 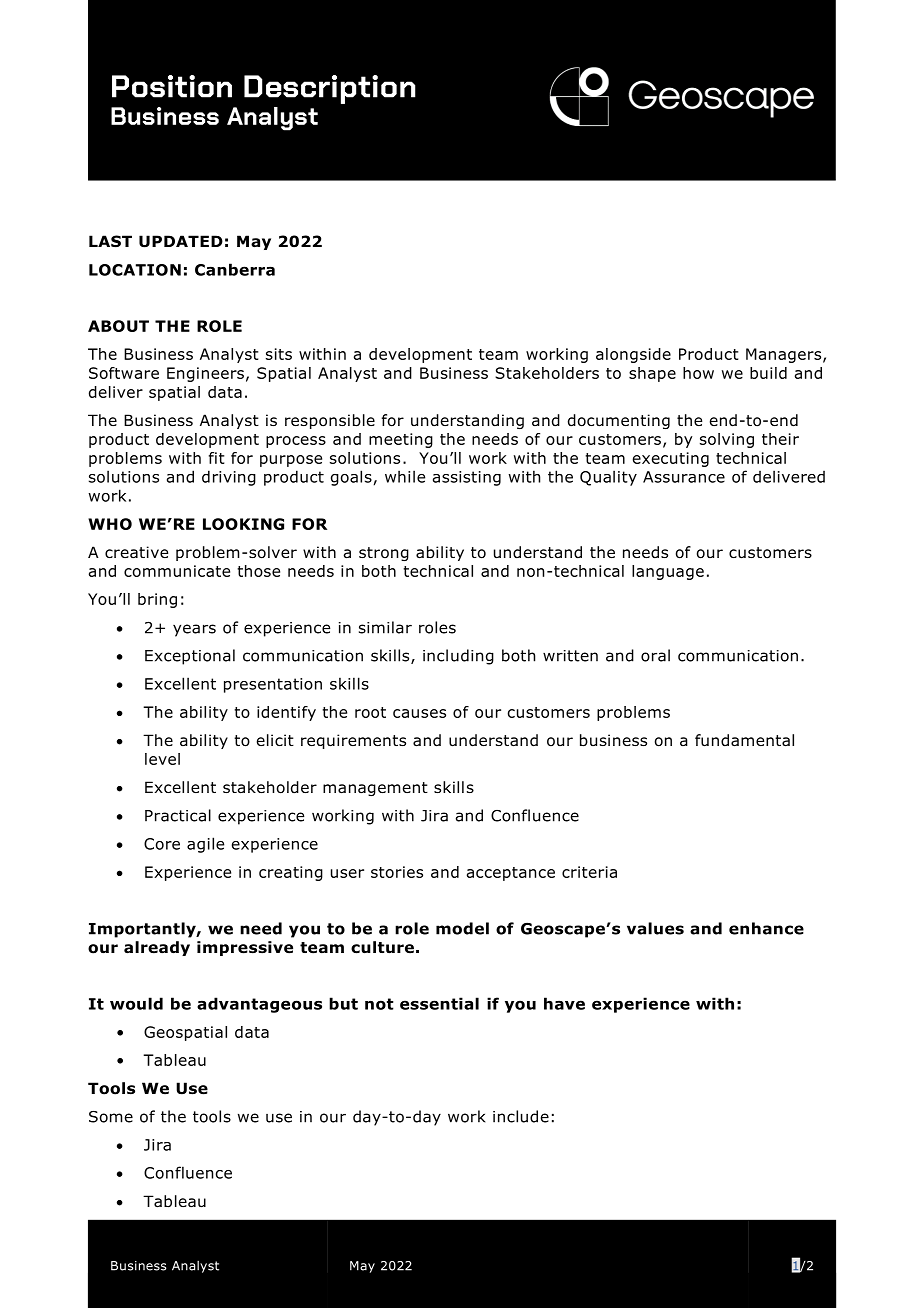 I want to click on fundamental, so click(x=744, y=740).
